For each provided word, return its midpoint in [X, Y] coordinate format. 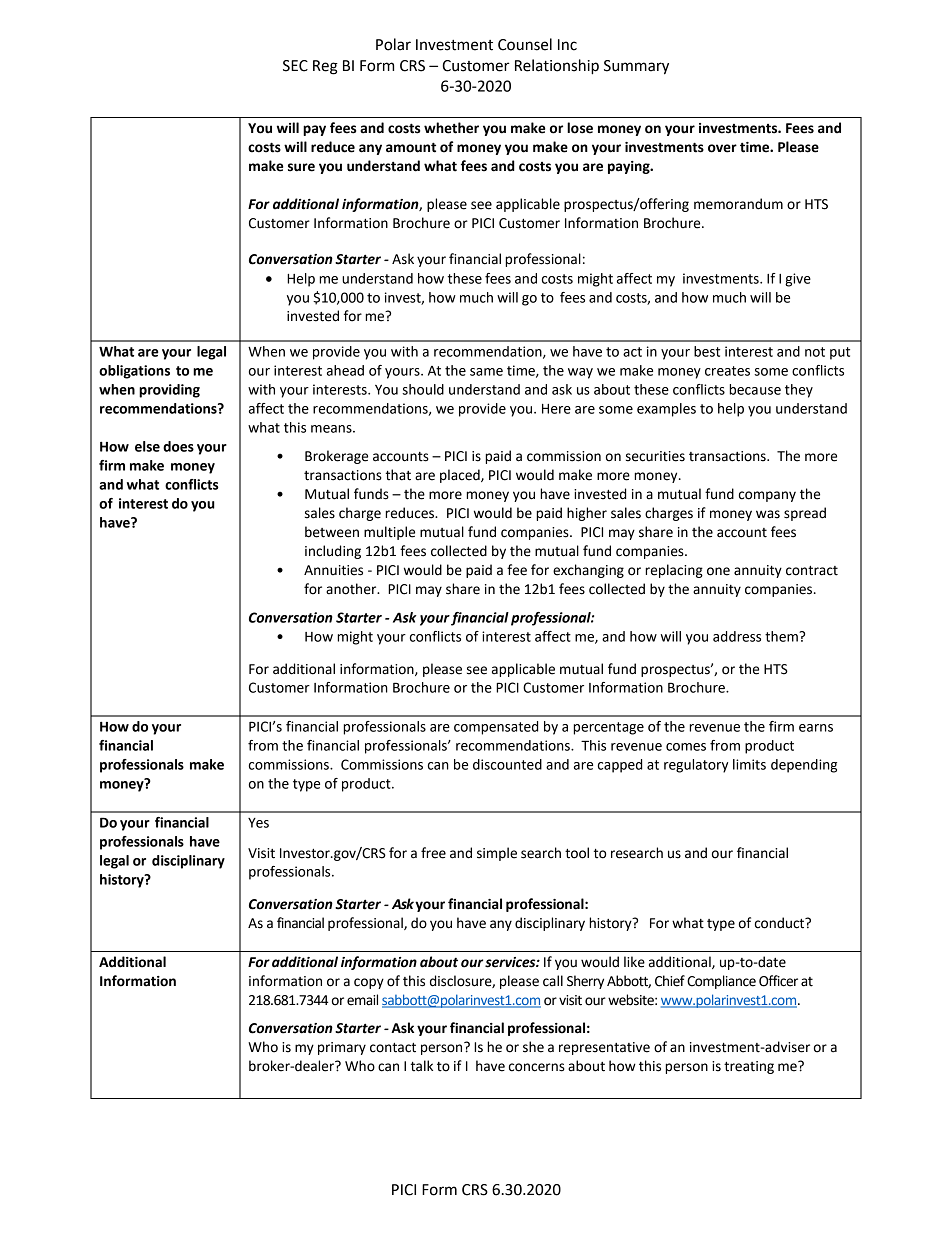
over [722, 148]
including [333, 552]
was [768, 514]
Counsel [525, 44]
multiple [389, 533]
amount [411, 147]
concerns [537, 1067]
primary [342, 1048]
